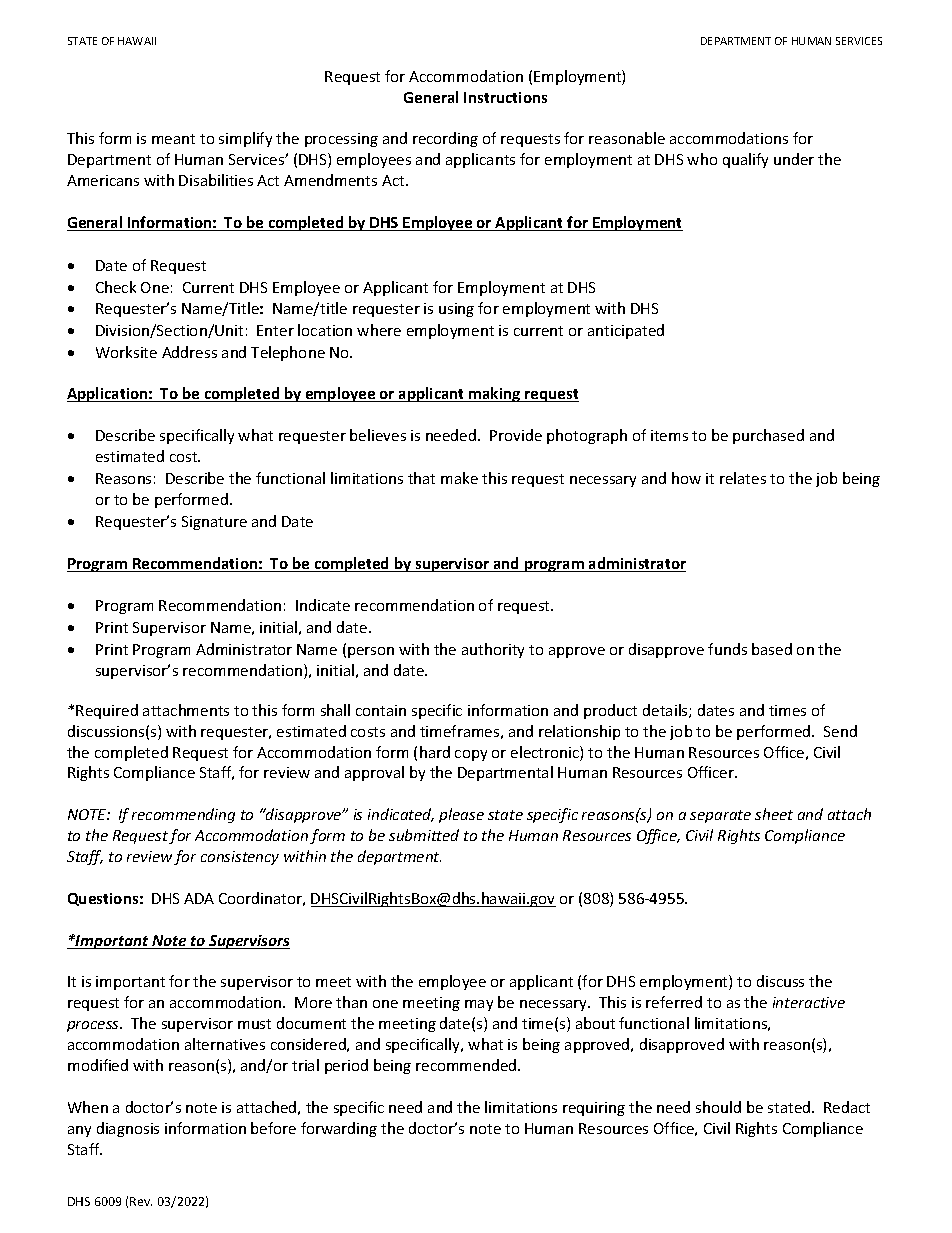 The image size is (952, 1233). What do you see at coordinates (745, 160) in the image?
I see `qualify` at bounding box center [745, 160].
